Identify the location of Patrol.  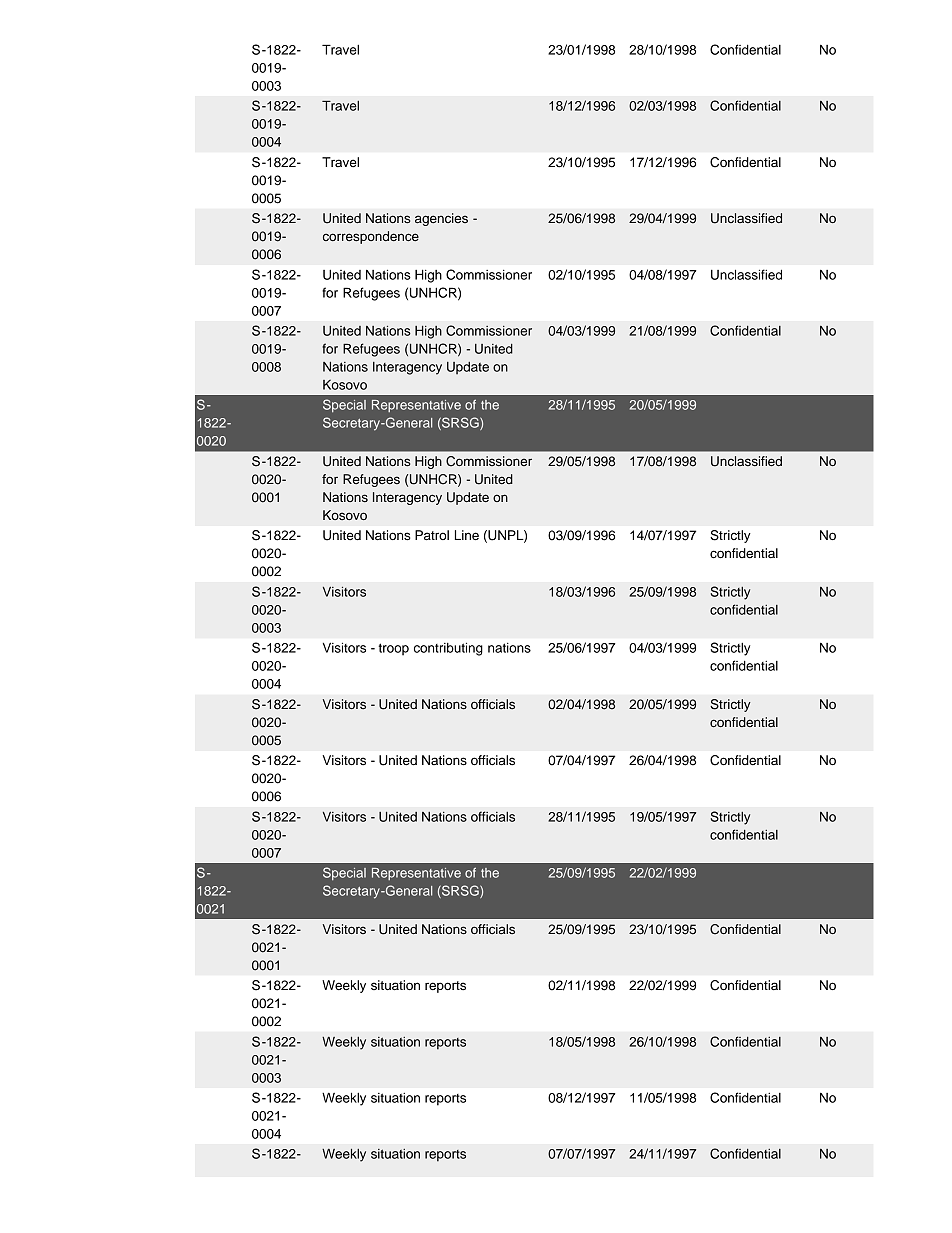
(432, 535).
